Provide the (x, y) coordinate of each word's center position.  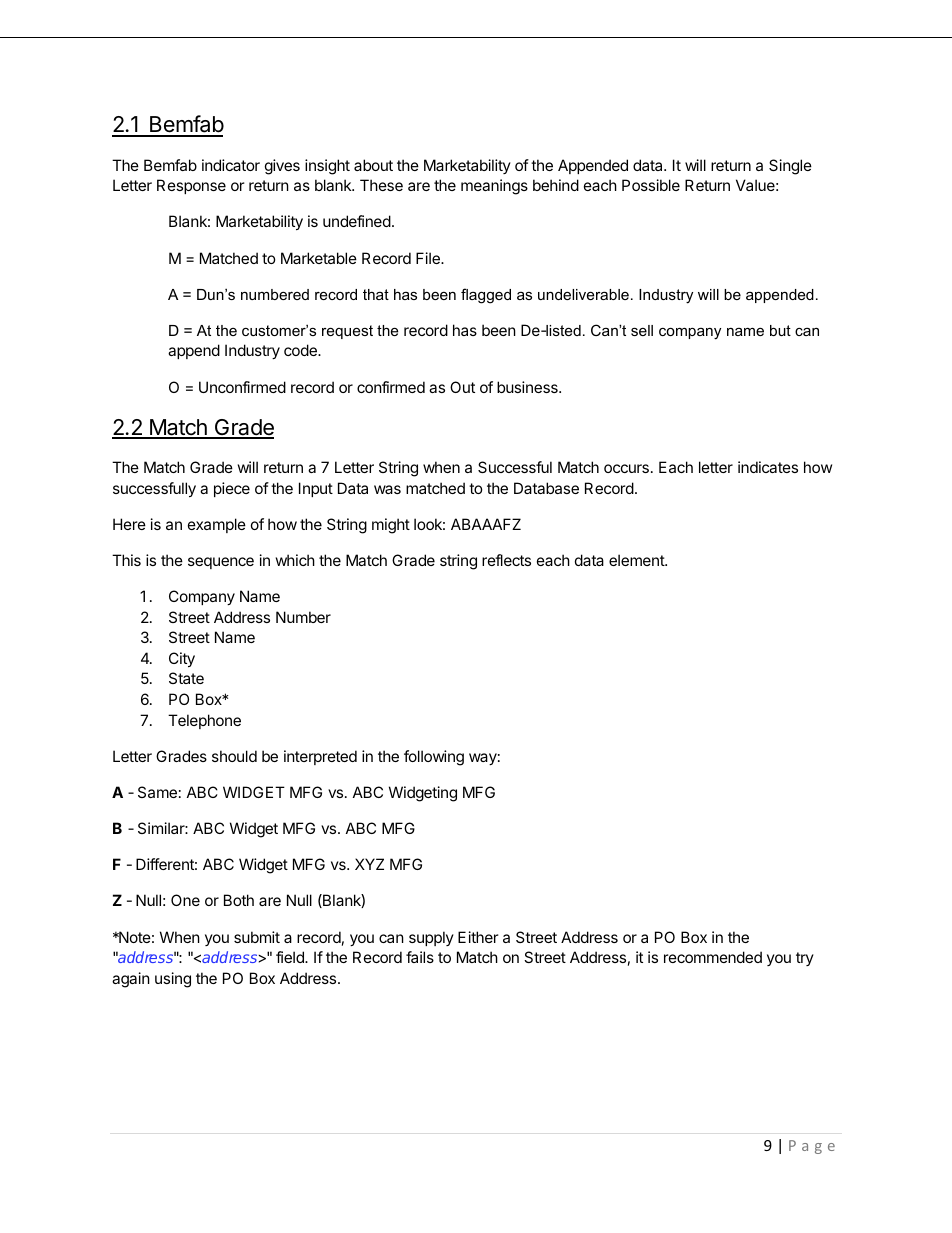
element (637, 560)
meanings (494, 187)
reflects (506, 560)
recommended (713, 957)
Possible (651, 185)
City (182, 659)
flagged (486, 296)
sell (642, 330)
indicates (768, 467)
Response (191, 186)
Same (157, 792)
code (301, 350)
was (387, 489)
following (434, 758)
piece (232, 489)
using (173, 980)
